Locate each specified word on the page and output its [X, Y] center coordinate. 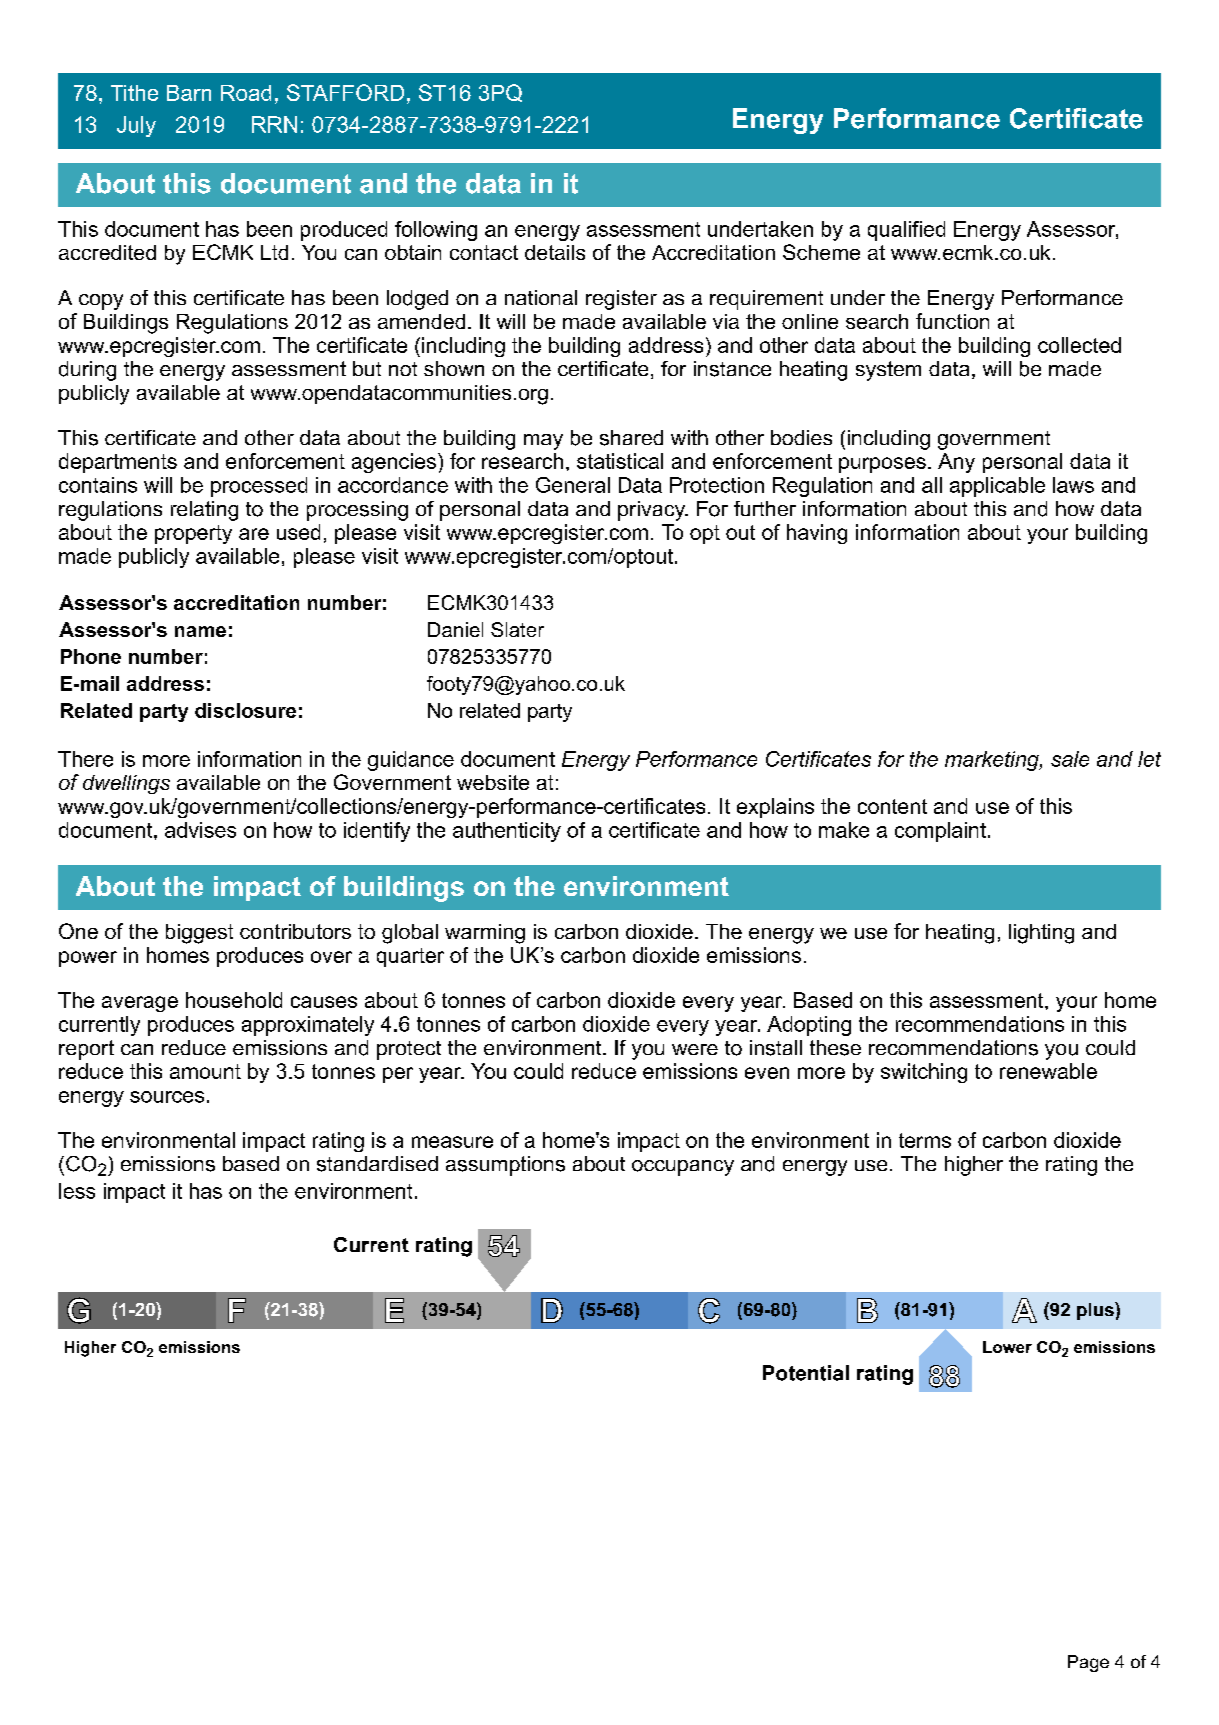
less [77, 1191]
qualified [906, 231]
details [555, 252]
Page [1088, 1663]
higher [974, 1166]
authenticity [507, 832]
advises [200, 830]
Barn [189, 93]
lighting [1041, 934]
